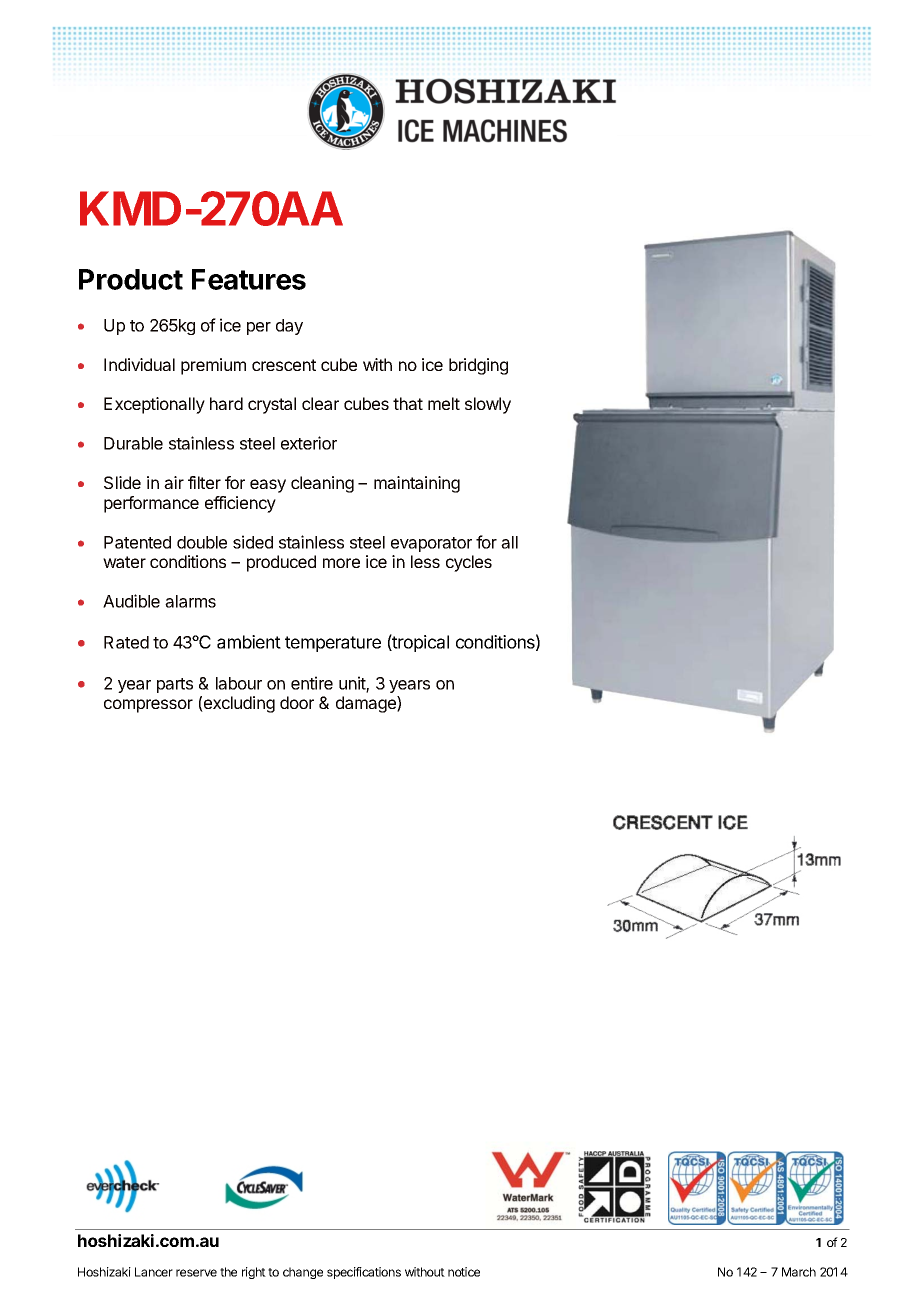 The width and height of the screenshot is (924, 1308). Describe the element at coordinates (478, 366) in the screenshot. I see `bridging` at that location.
